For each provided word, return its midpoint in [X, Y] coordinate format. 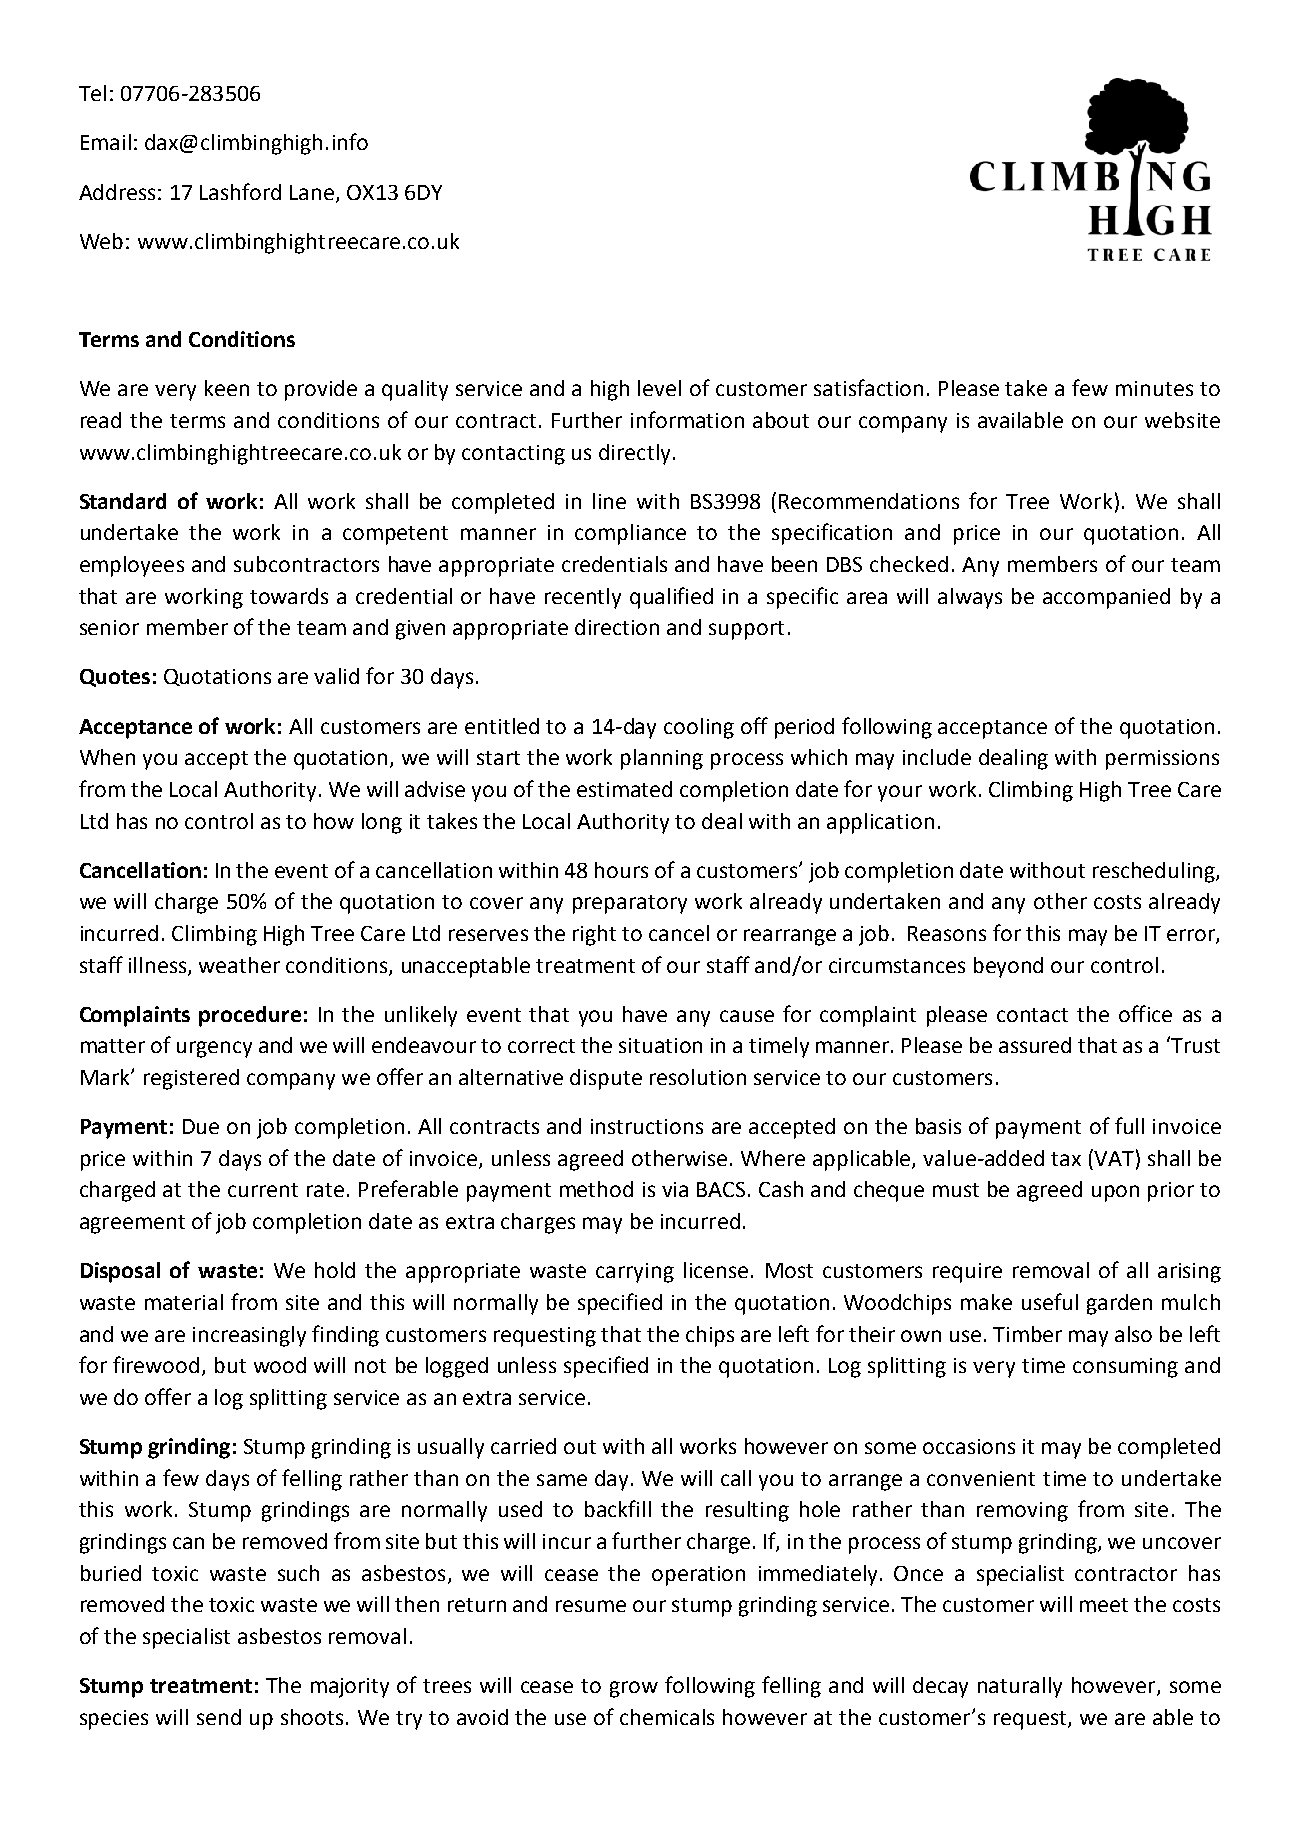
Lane [312, 192]
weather [239, 965]
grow [634, 1689]
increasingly [249, 1336]
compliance [630, 534]
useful [1050, 1301]
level [659, 388]
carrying [635, 1273]
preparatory [630, 904]
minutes [1154, 388]
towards [289, 596]
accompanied [1106, 598]
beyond [1008, 967]
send [219, 1717]
